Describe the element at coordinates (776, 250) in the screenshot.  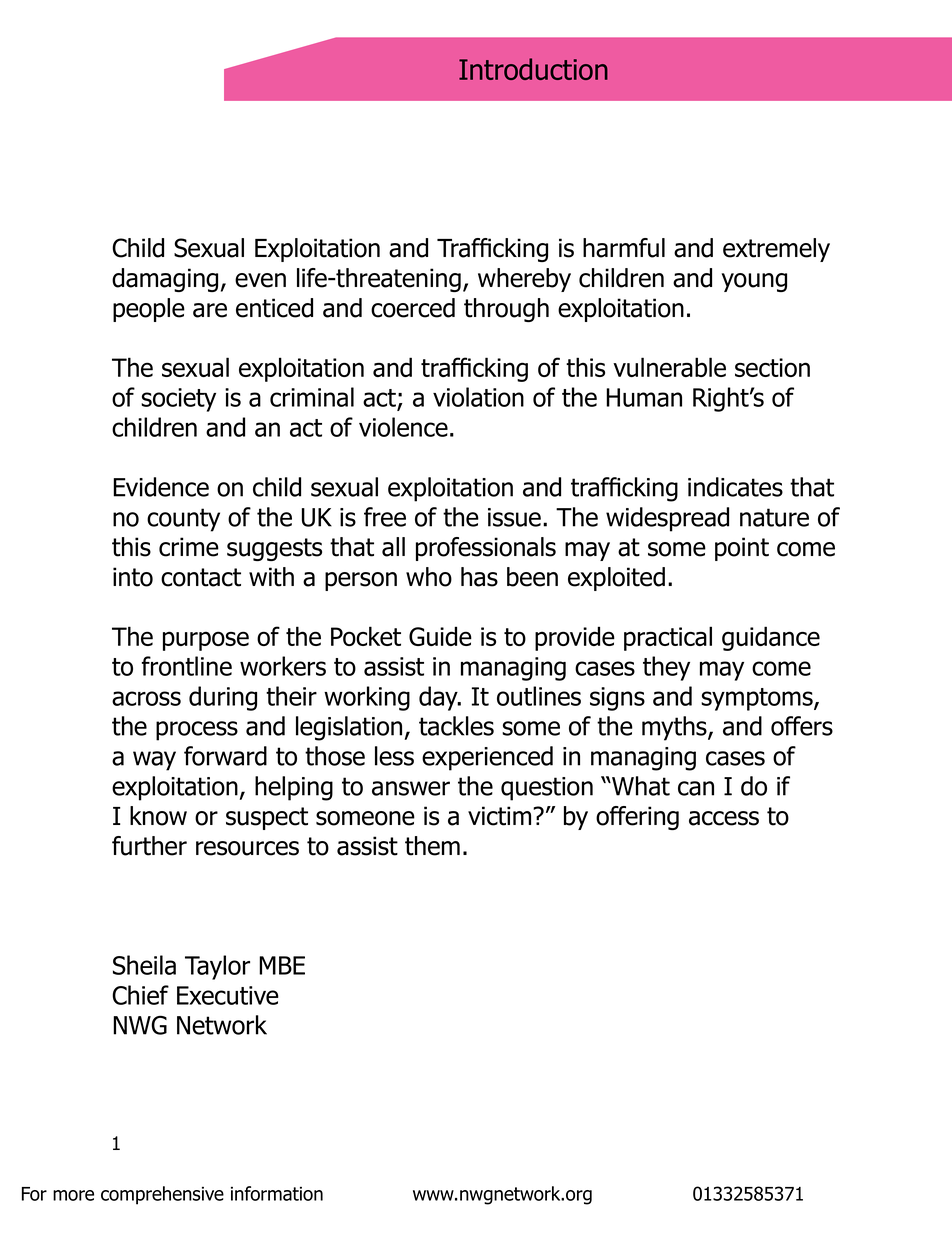
I see `extremely` at that location.
